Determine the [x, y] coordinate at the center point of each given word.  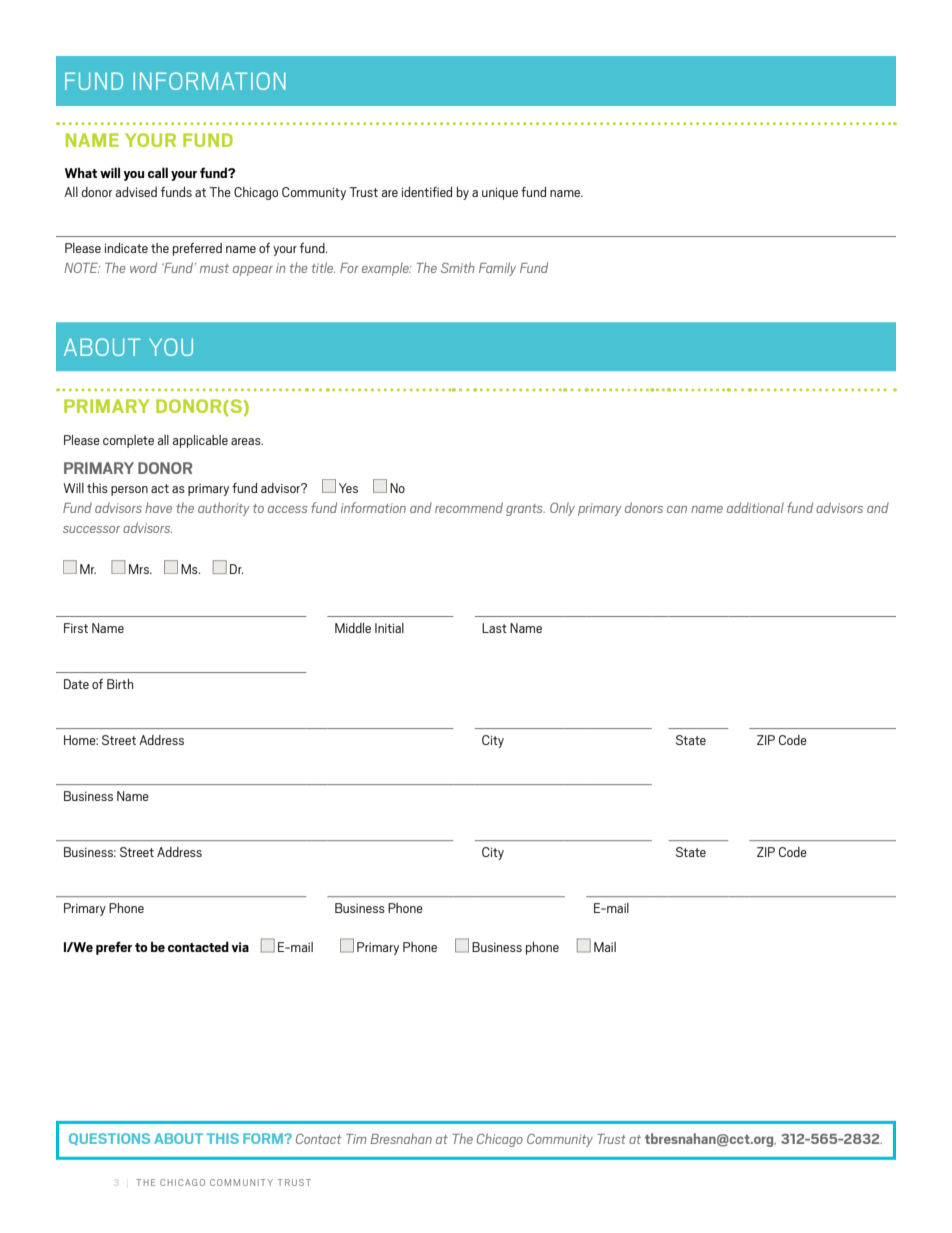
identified [427, 192]
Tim [356, 1139]
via [240, 947]
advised [136, 192]
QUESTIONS [109, 1139]
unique [500, 193]
